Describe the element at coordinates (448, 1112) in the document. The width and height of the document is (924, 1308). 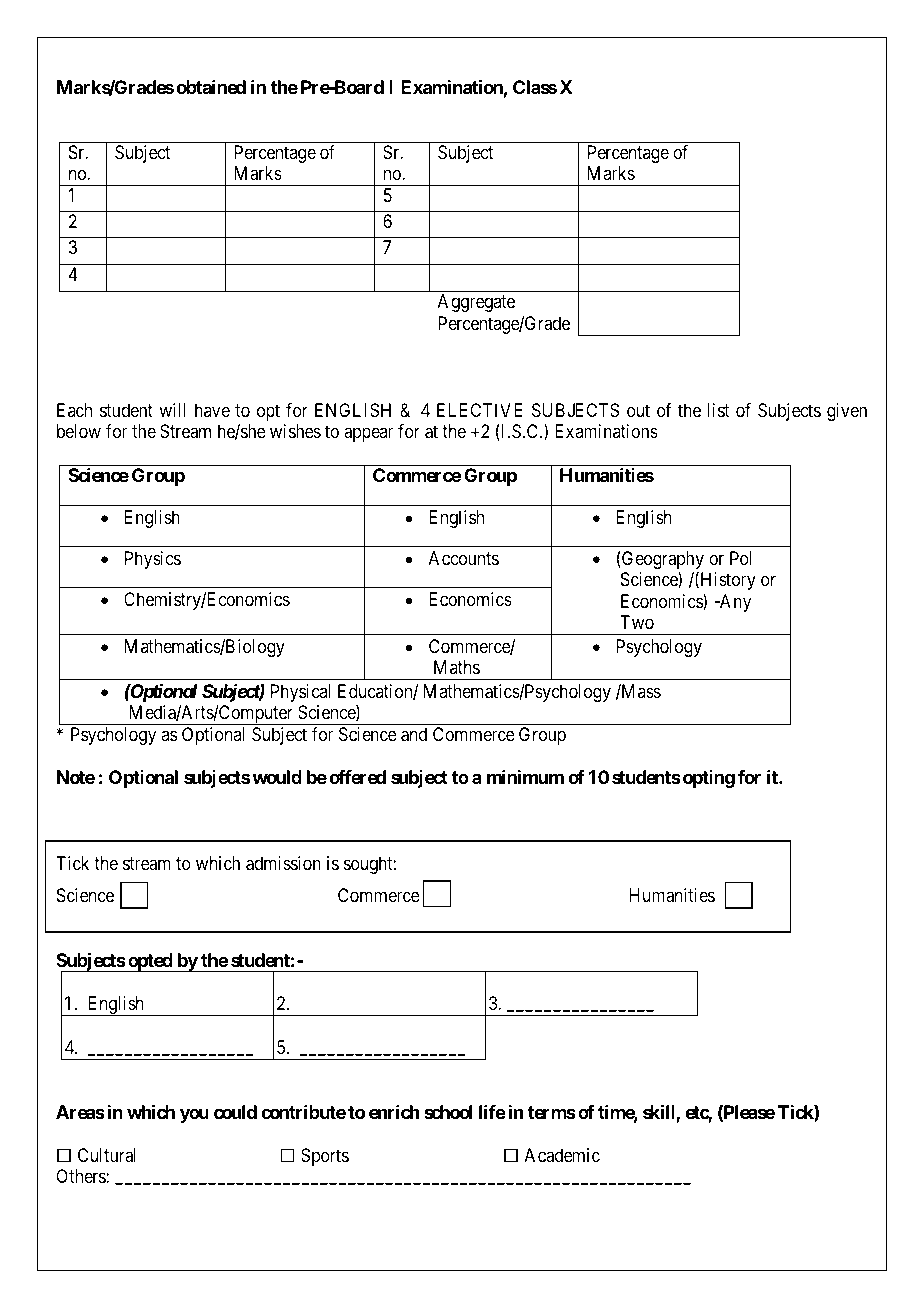
I see `school` at that location.
